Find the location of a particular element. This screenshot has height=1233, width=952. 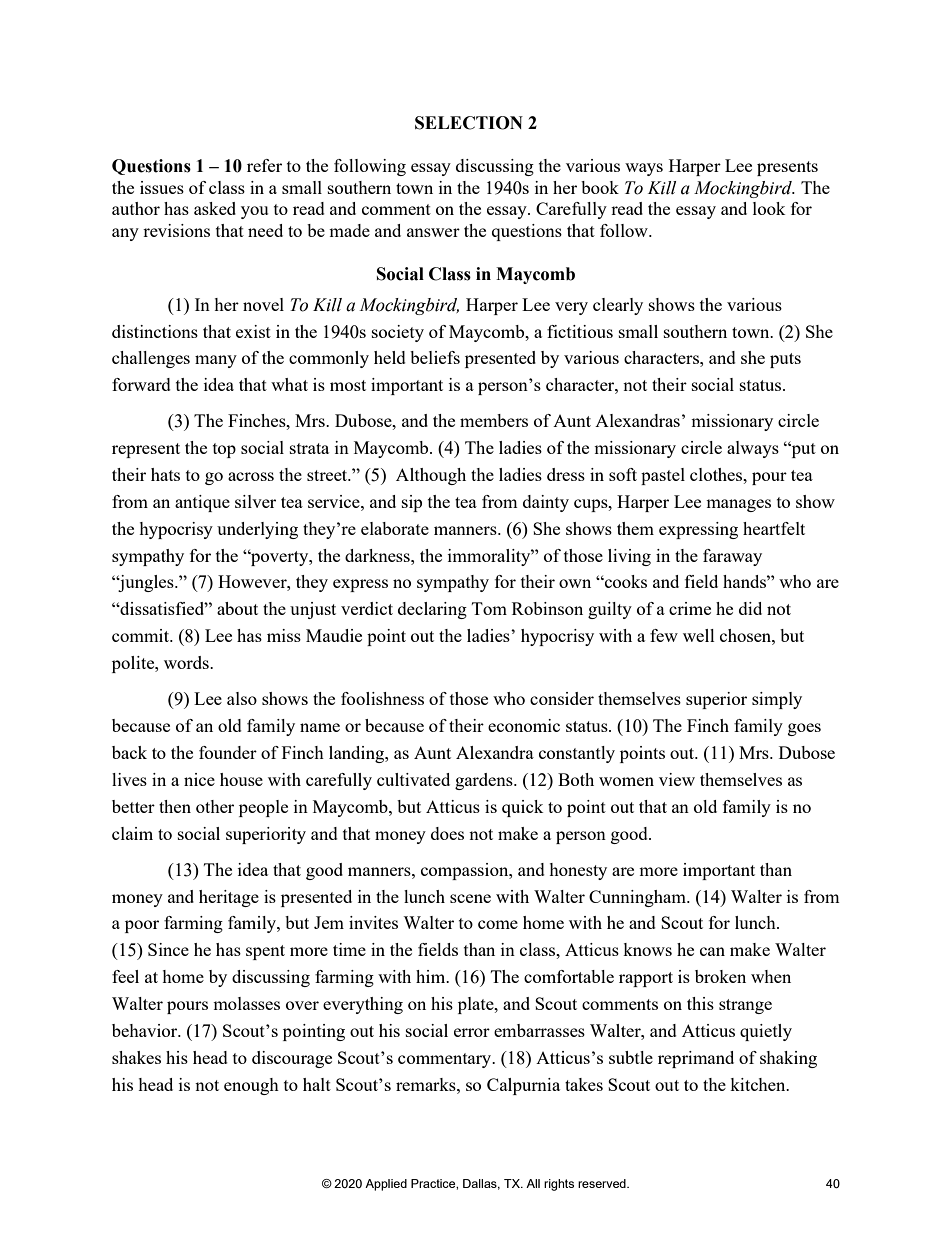

Applied is located at coordinates (386, 1185).
